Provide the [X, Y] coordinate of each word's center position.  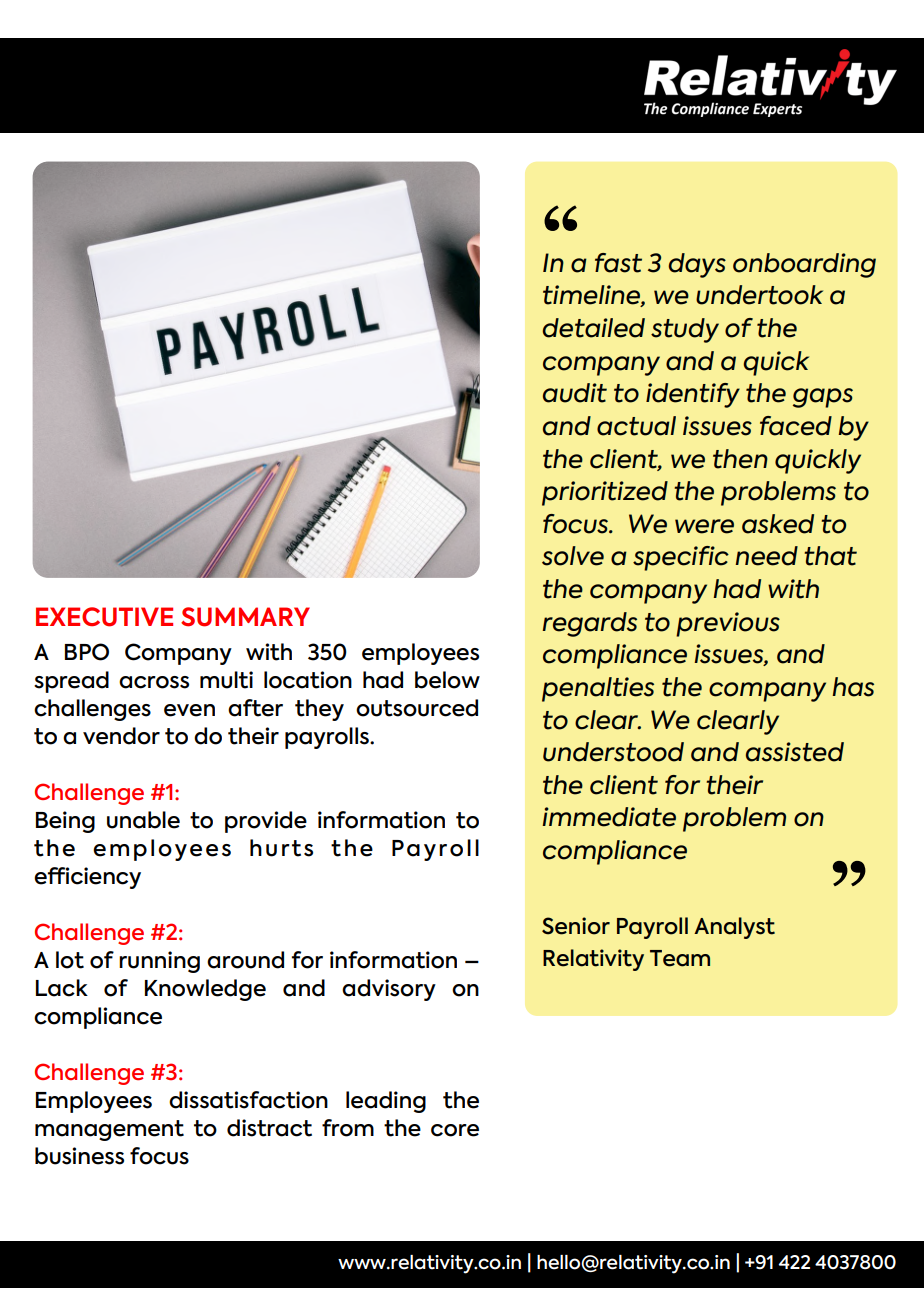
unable [143, 820]
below [447, 680]
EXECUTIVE [104, 617]
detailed [593, 328]
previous [728, 624]
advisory [389, 990]
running [159, 962]
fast [618, 263]
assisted [795, 752]
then [740, 459]
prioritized [605, 493]
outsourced [417, 708]
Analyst [734, 928]
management [109, 1130]
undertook [759, 295]
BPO [87, 652]
